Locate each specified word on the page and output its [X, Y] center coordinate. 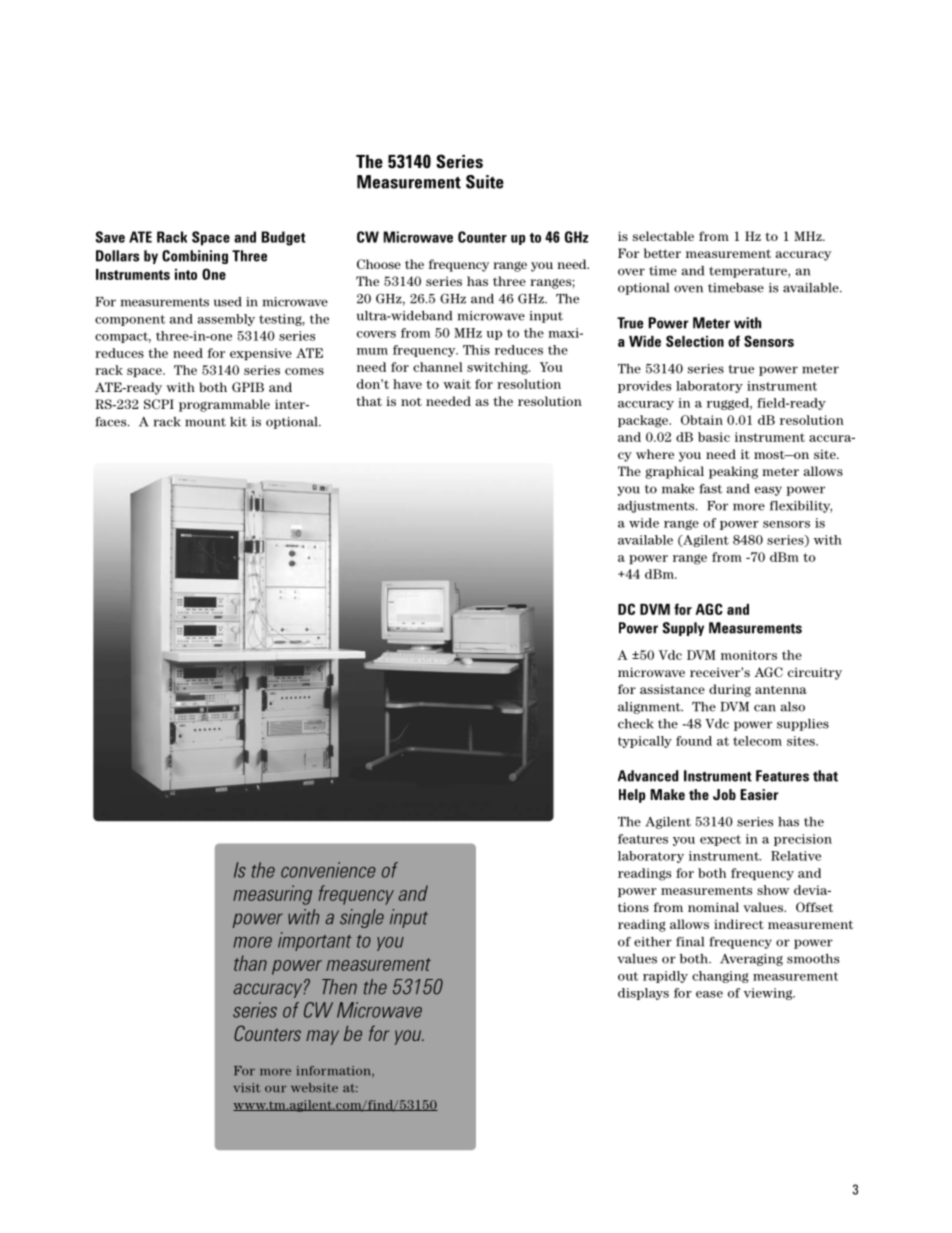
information [335, 1072]
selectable [663, 236]
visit [247, 1088]
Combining [195, 257]
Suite [485, 182]
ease [709, 994]
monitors [749, 655]
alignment [650, 708]
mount [205, 422]
